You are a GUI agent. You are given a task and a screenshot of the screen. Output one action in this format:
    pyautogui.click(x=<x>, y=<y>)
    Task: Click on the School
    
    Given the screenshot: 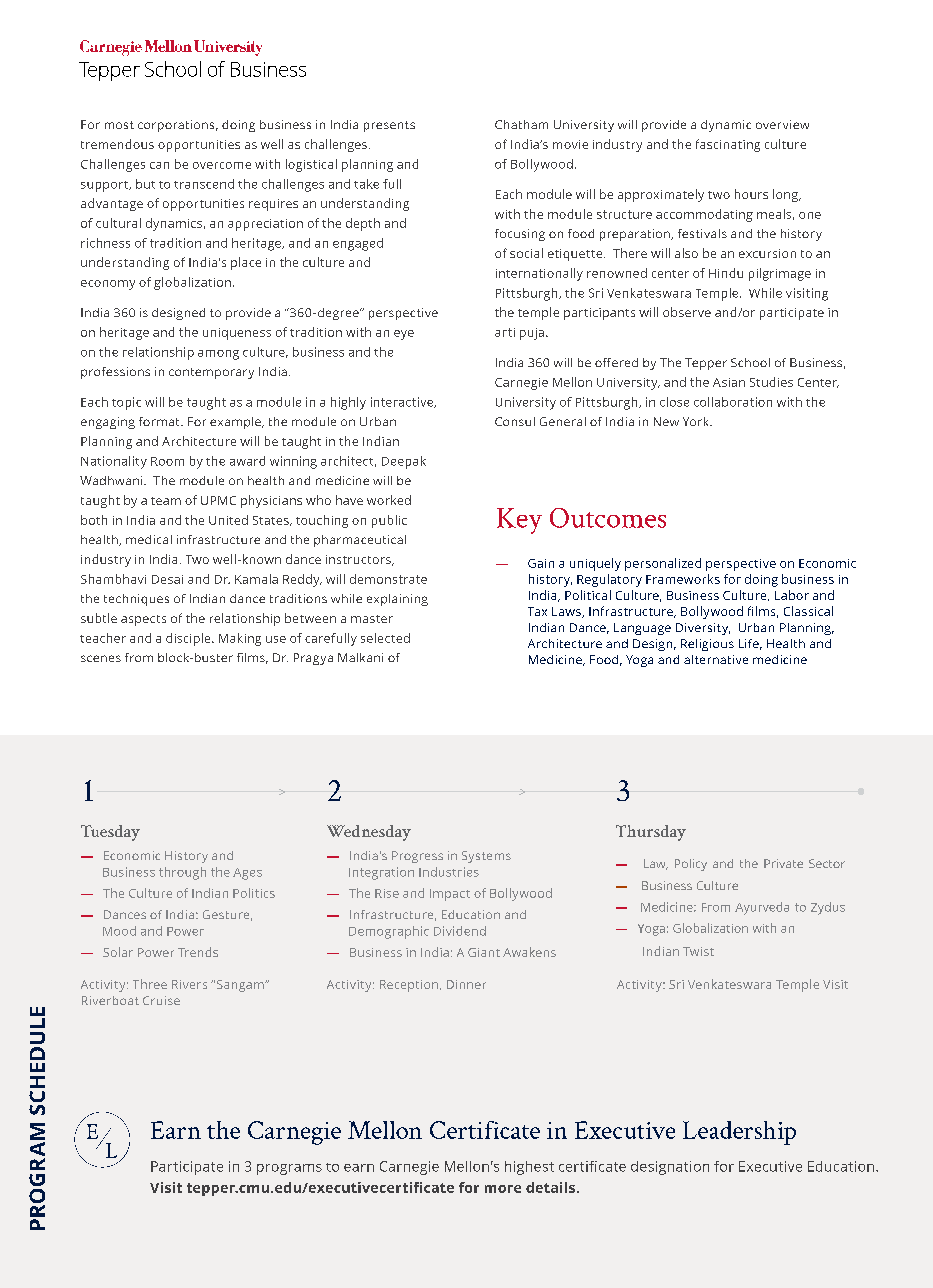 What is the action you would take?
    pyautogui.click(x=750, y=362)
